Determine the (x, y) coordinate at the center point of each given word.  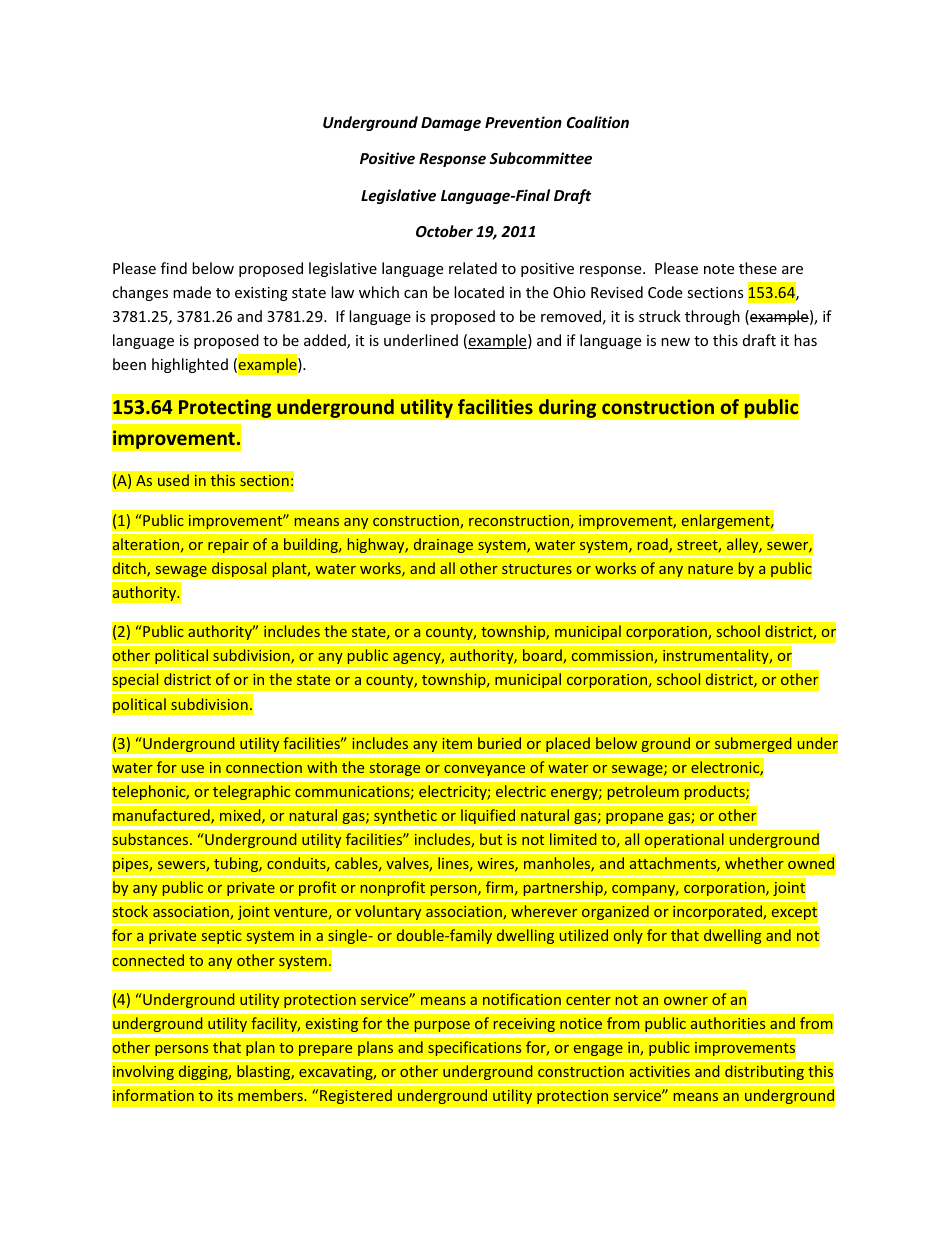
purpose (442, 1026)
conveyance (485, 770)
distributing (764, 1072)
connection (264, 767)
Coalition (598, 122)
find (174, 268)
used (173, 480)
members (271, 1095)
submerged (753, 745)
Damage (451, 124)
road (654, 545)
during (568, 408)
